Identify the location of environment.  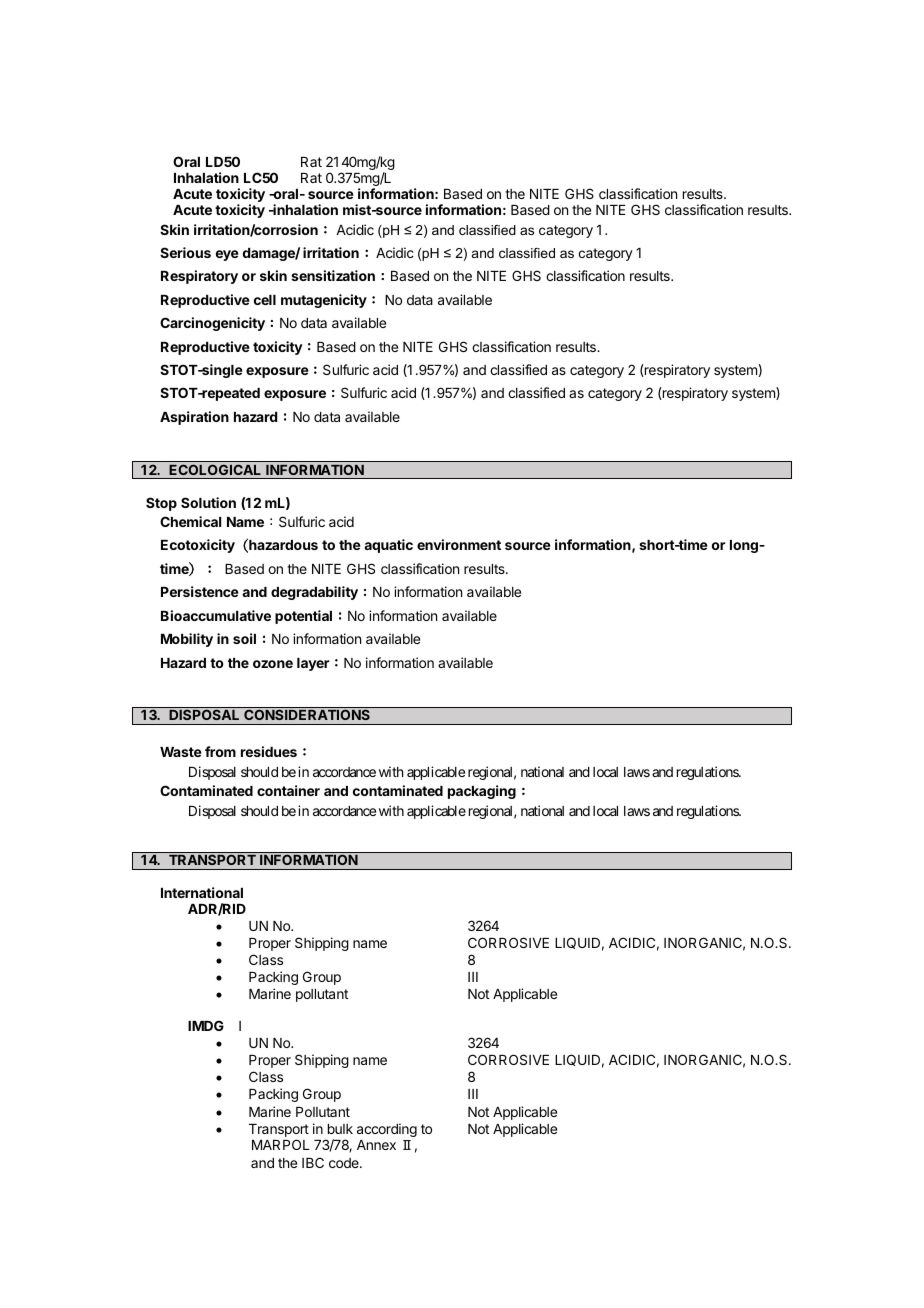
(459, 544).
